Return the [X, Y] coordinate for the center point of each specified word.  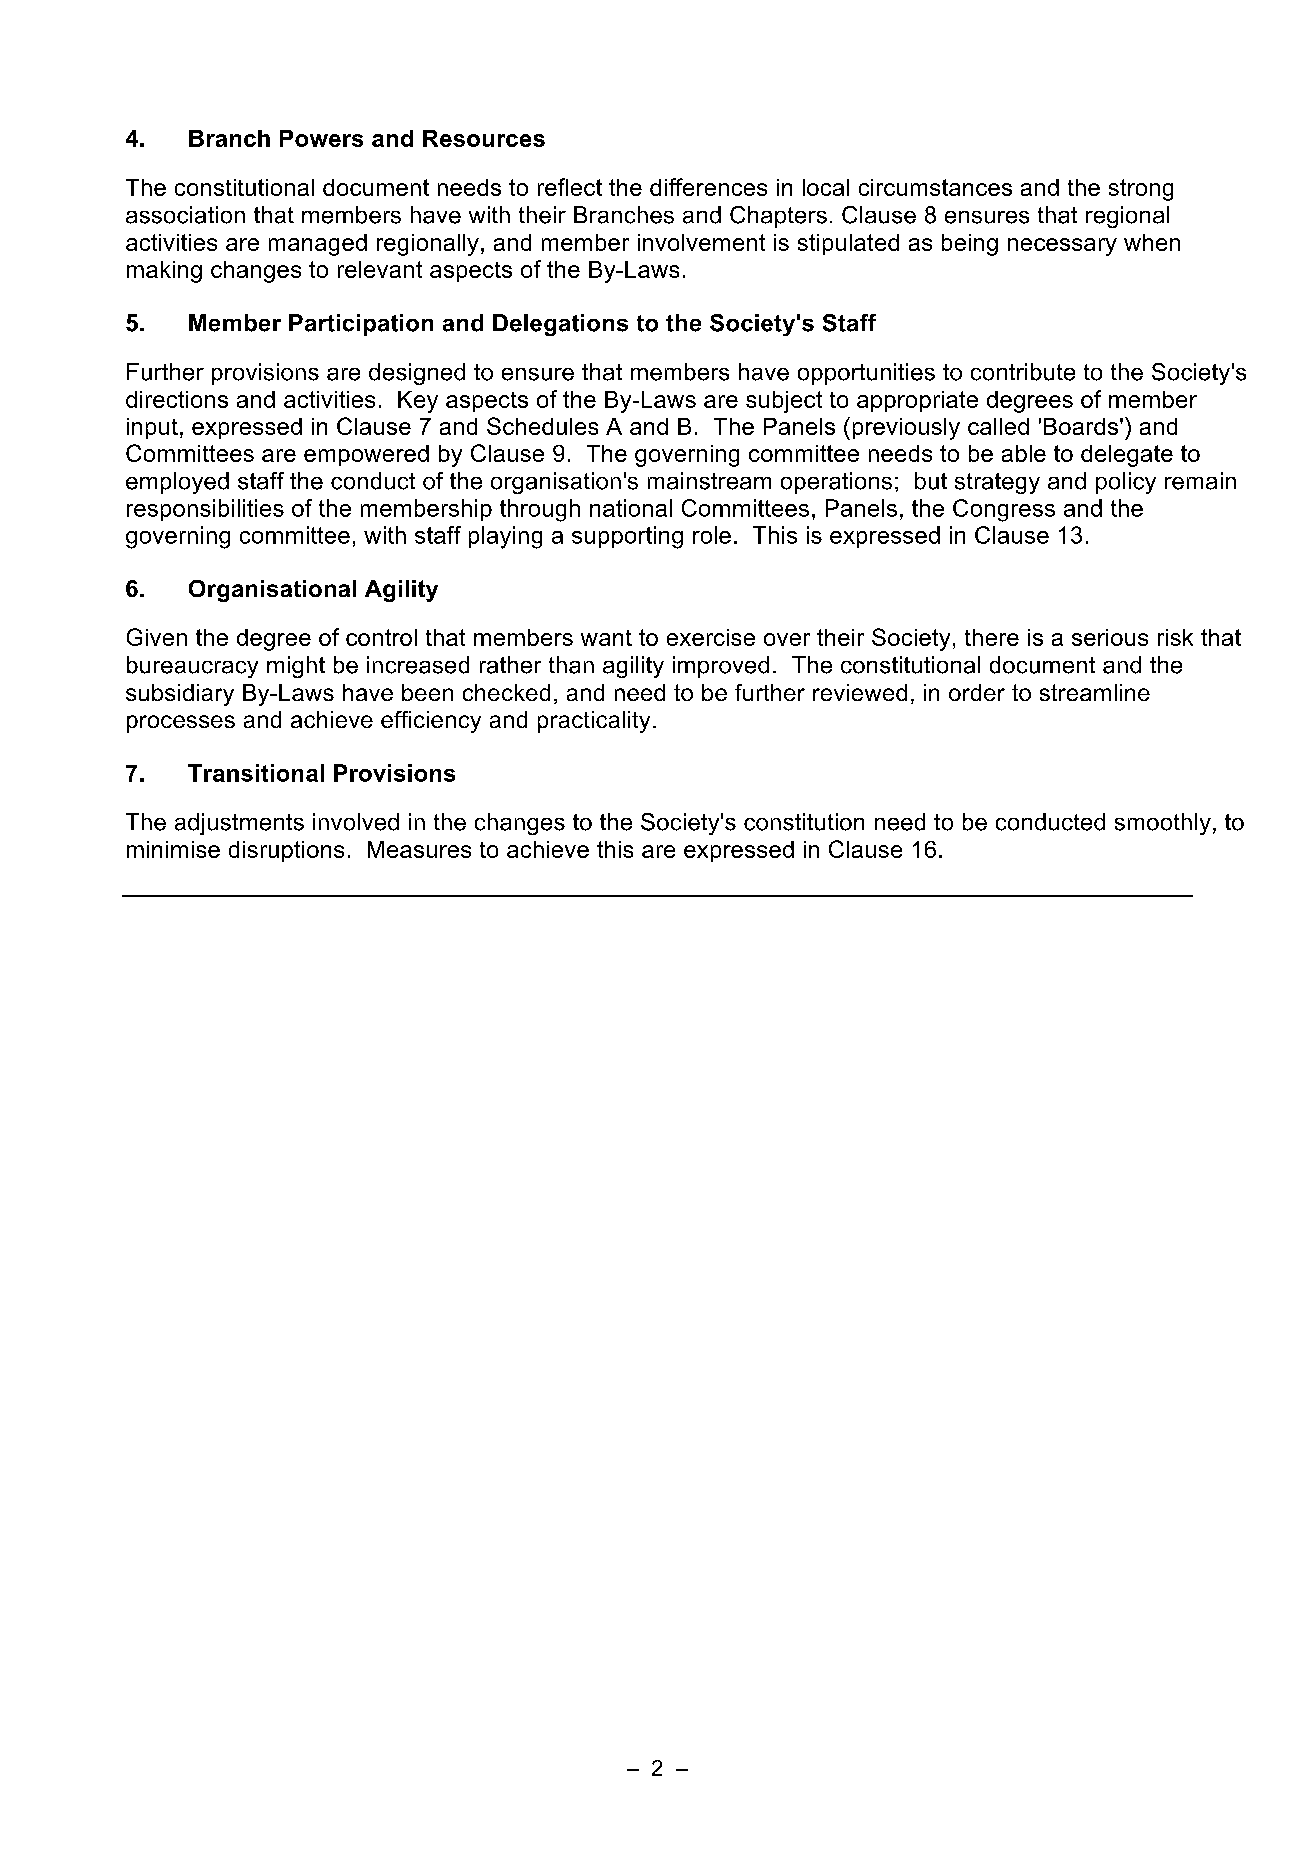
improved [721, 667]
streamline [1095, 692]
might [296, 667]
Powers [321, 138]
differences [708, 187]
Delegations [560, 325]
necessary [1062, 247]
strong [1141, 190]
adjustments [239, 824]
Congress [1004, 510]
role [712, 535]
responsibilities [205, 510]
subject [784, 402]
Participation [361, 325]
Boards [1081, 426]
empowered [366, 455]
